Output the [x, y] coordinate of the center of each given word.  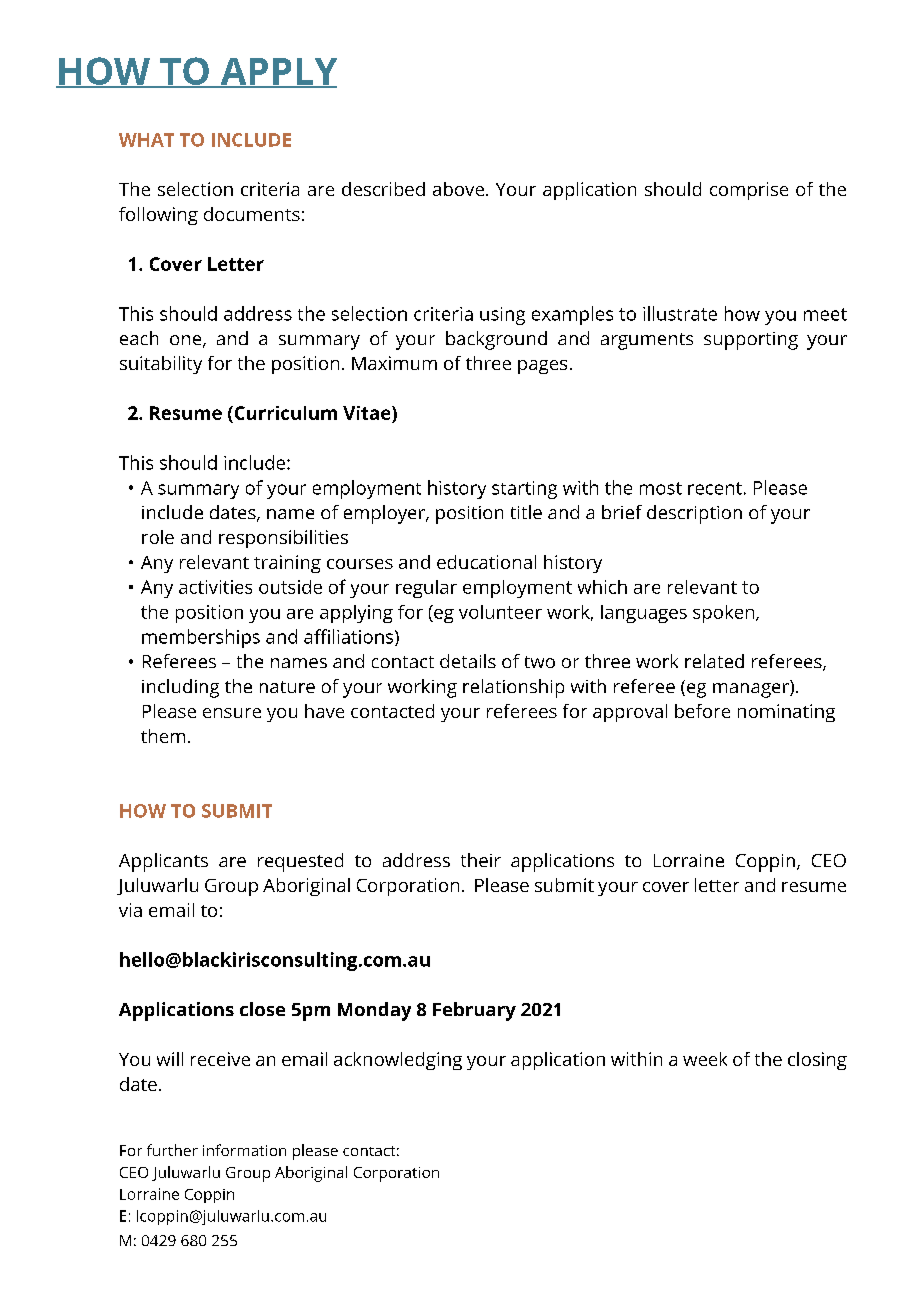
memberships [201, 638]
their [481, 860]
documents [252, 214]
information [244, 1150]
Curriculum [284, 413]
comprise [749, 191]
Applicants [163, 862]
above [458, 189]
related [714, 661]
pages [542, 367]
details [468, 661]
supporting [751, 341]
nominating [786, 713]
